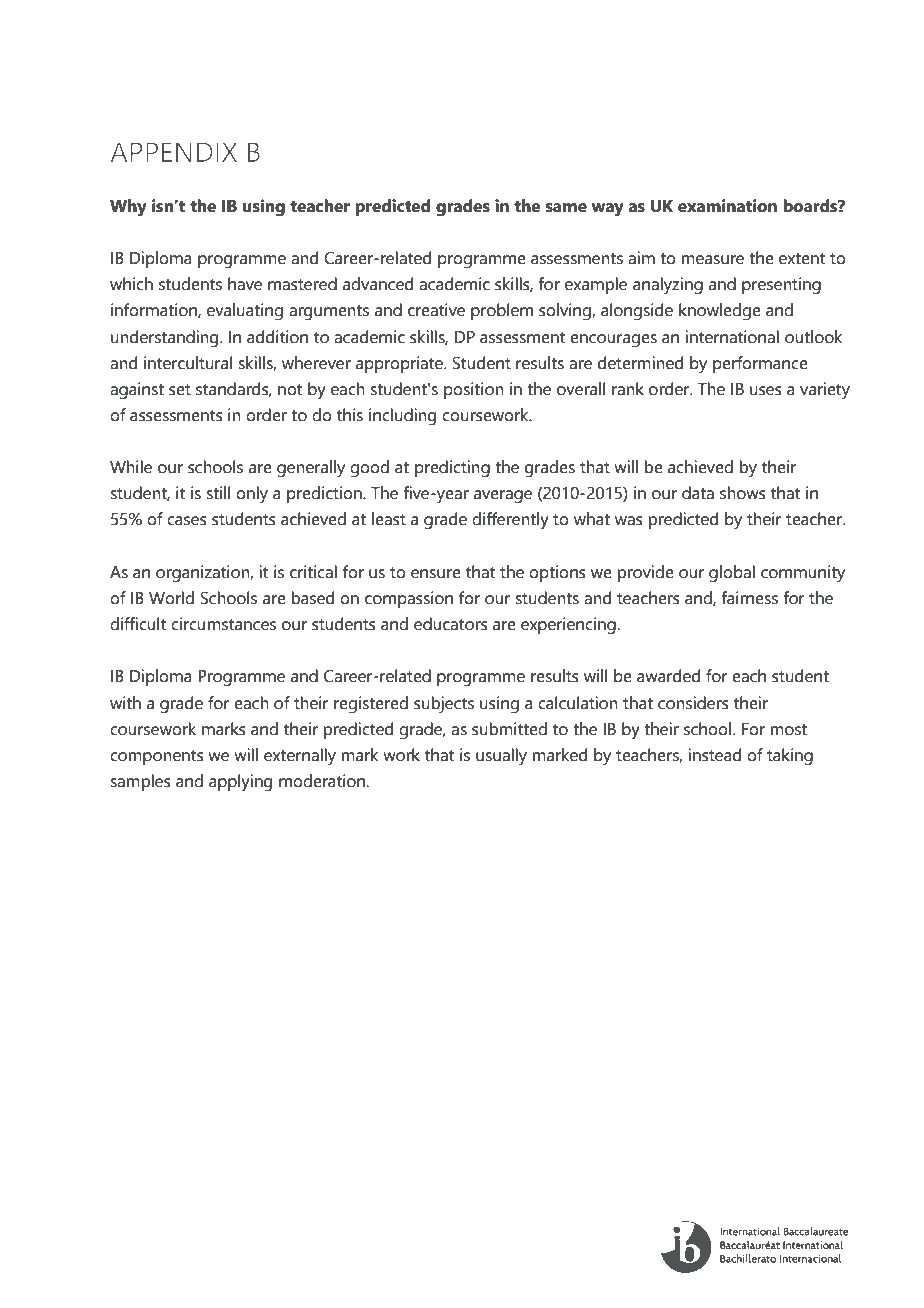  What do you see at coordinates (566, 208) in the document?
I see `same` at bounding box center [566, 208].
